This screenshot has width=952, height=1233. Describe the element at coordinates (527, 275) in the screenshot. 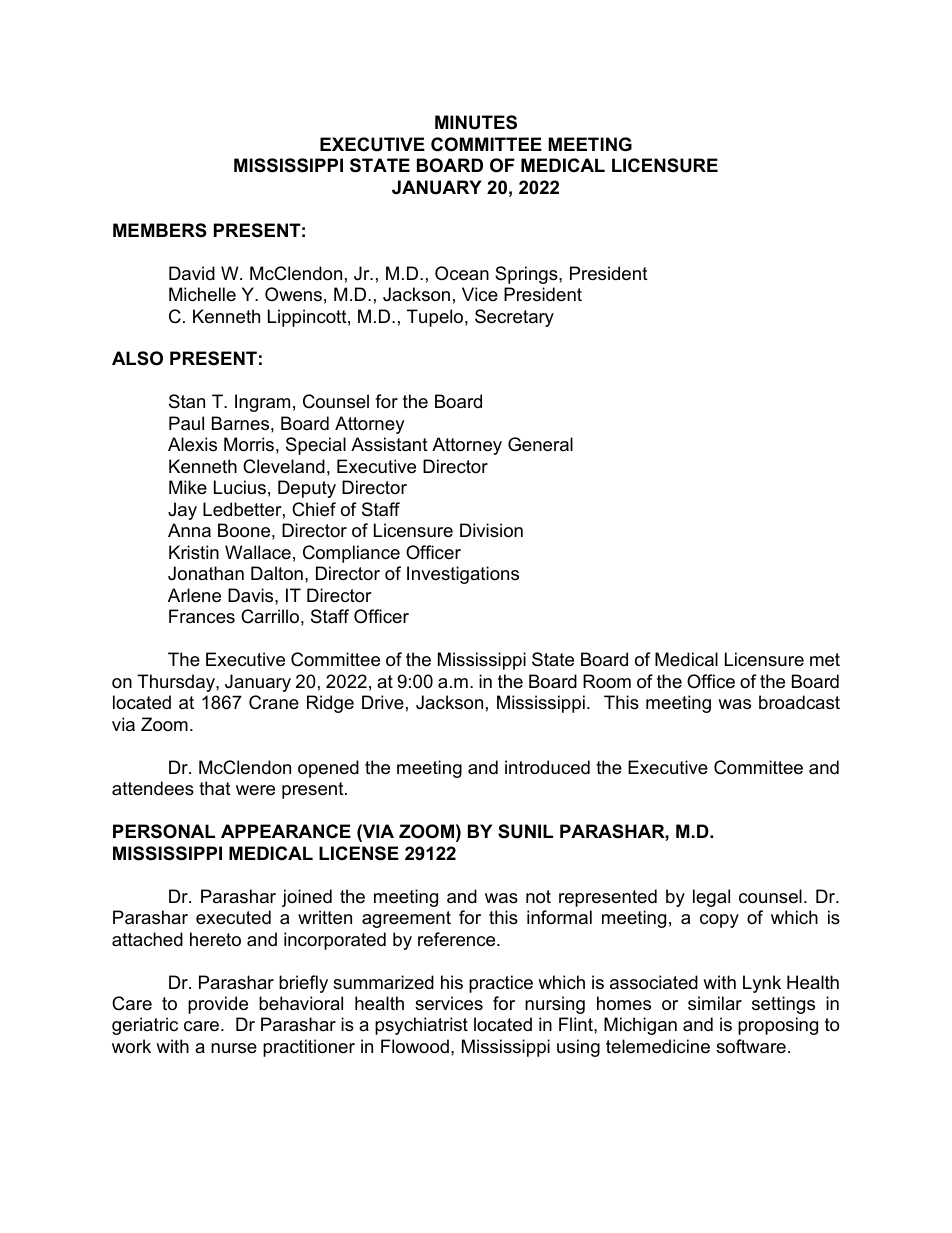

I see `Springs` at that location.
